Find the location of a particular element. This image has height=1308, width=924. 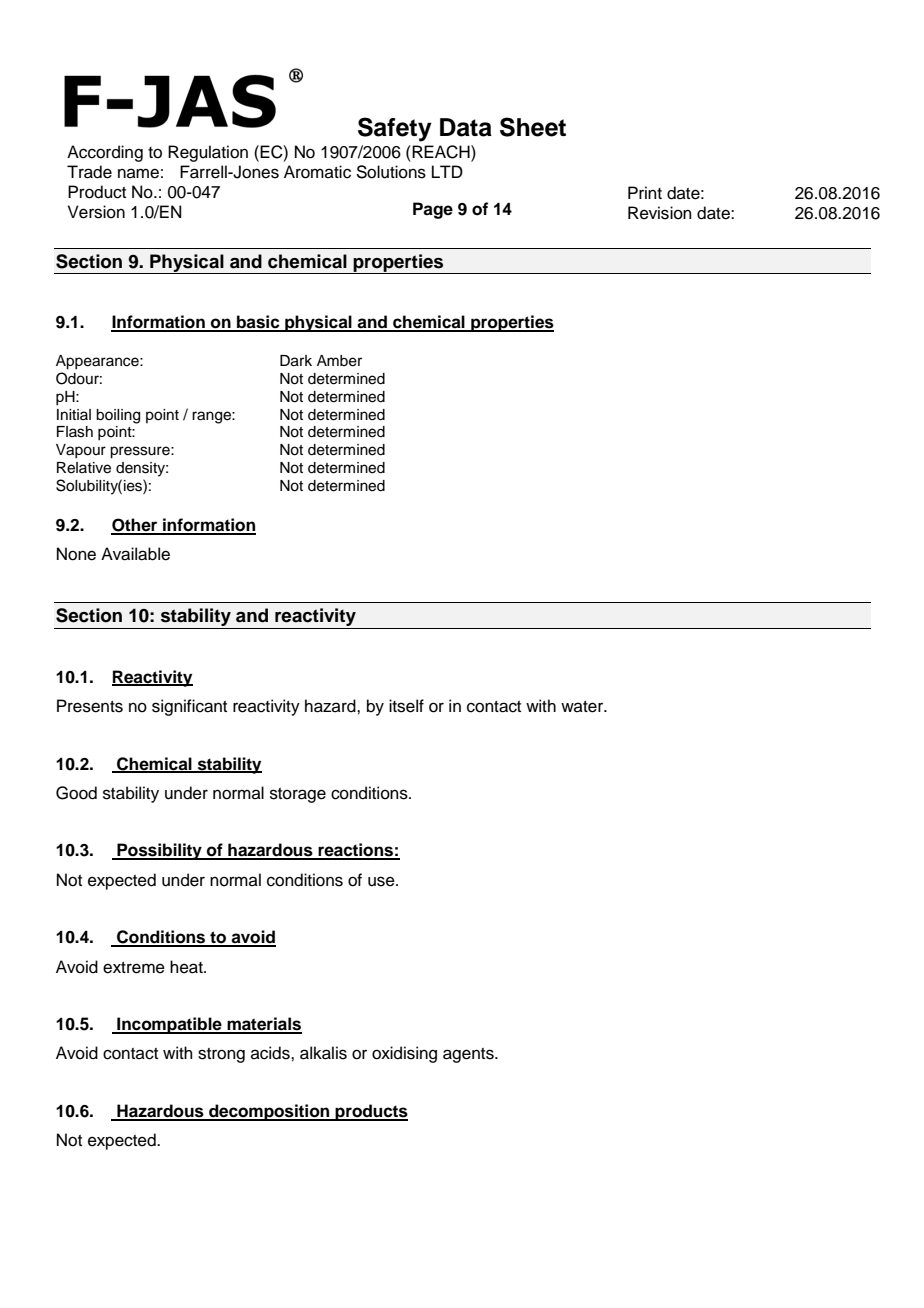

itself is located at coordinates (406, 706).
